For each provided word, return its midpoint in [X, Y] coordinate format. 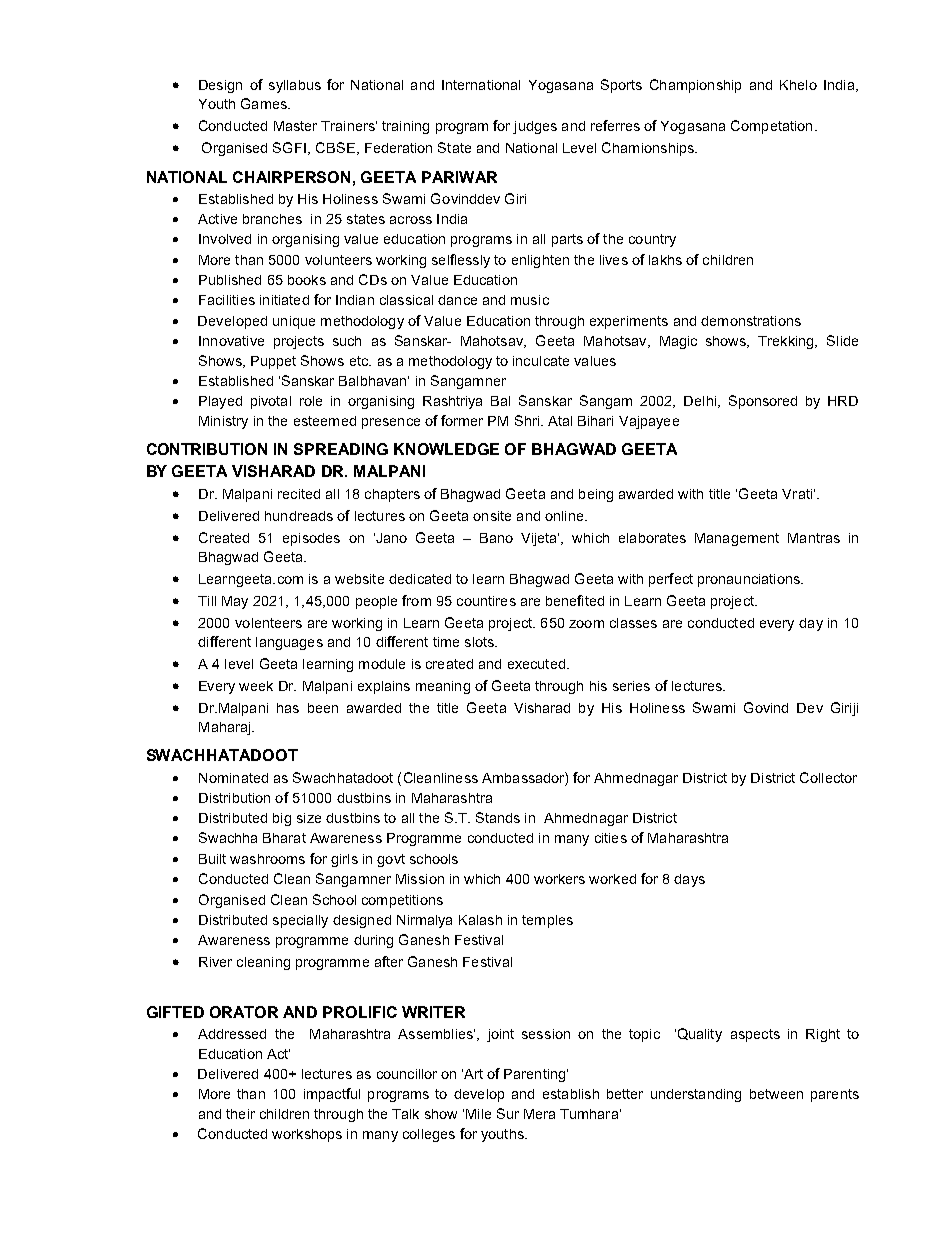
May [235, 602]
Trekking [787, 342]
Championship [695, 86]
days [689, 880]
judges [535, 127]
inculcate [541, 361]
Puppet [273, 362]
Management [737, 539]
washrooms [267, 859]
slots [480, 642]
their [240, 1114]
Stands [498, 817]
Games [265, 103]
